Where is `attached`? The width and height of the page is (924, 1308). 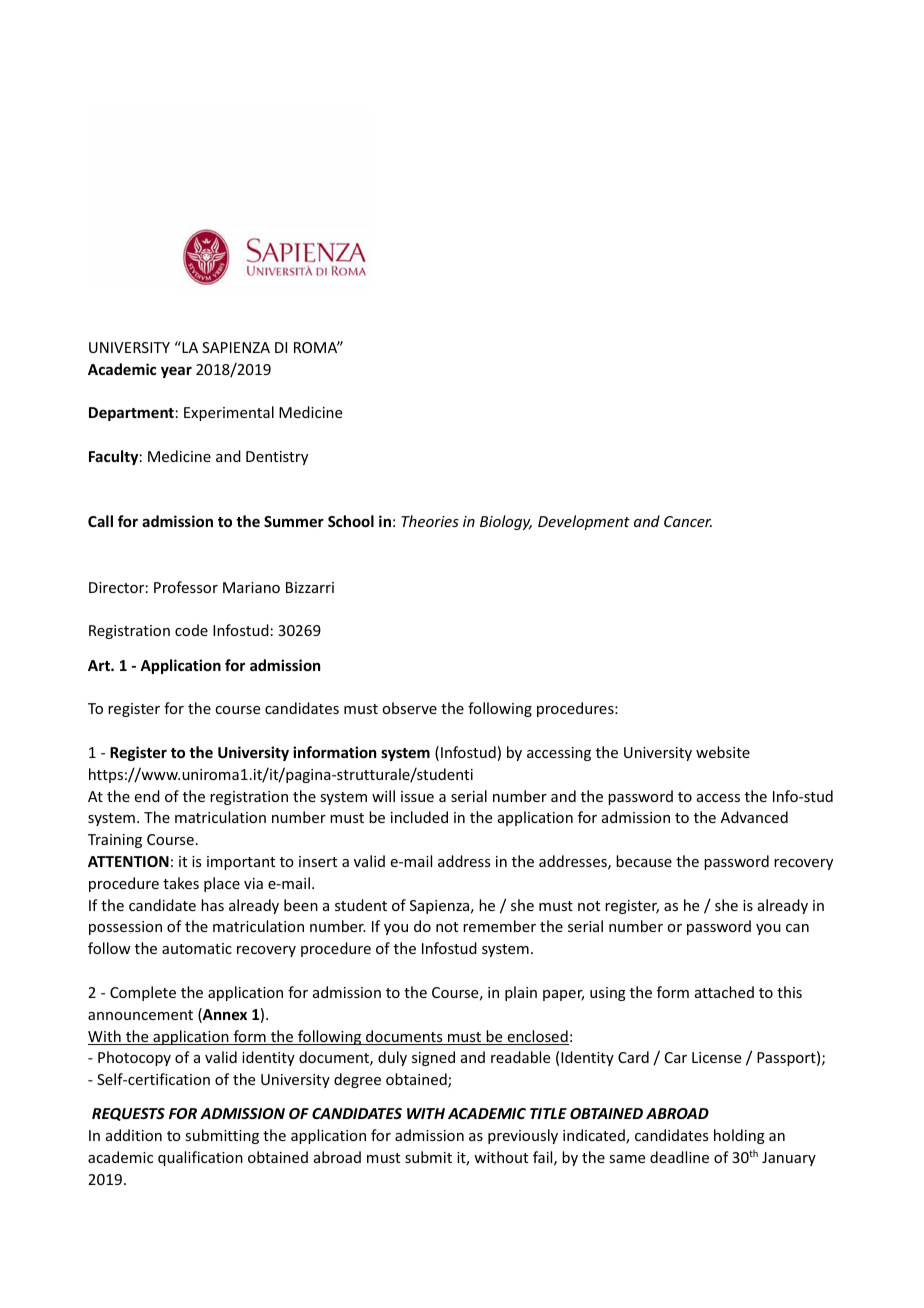
attached is located at coordinates (724, 992).
